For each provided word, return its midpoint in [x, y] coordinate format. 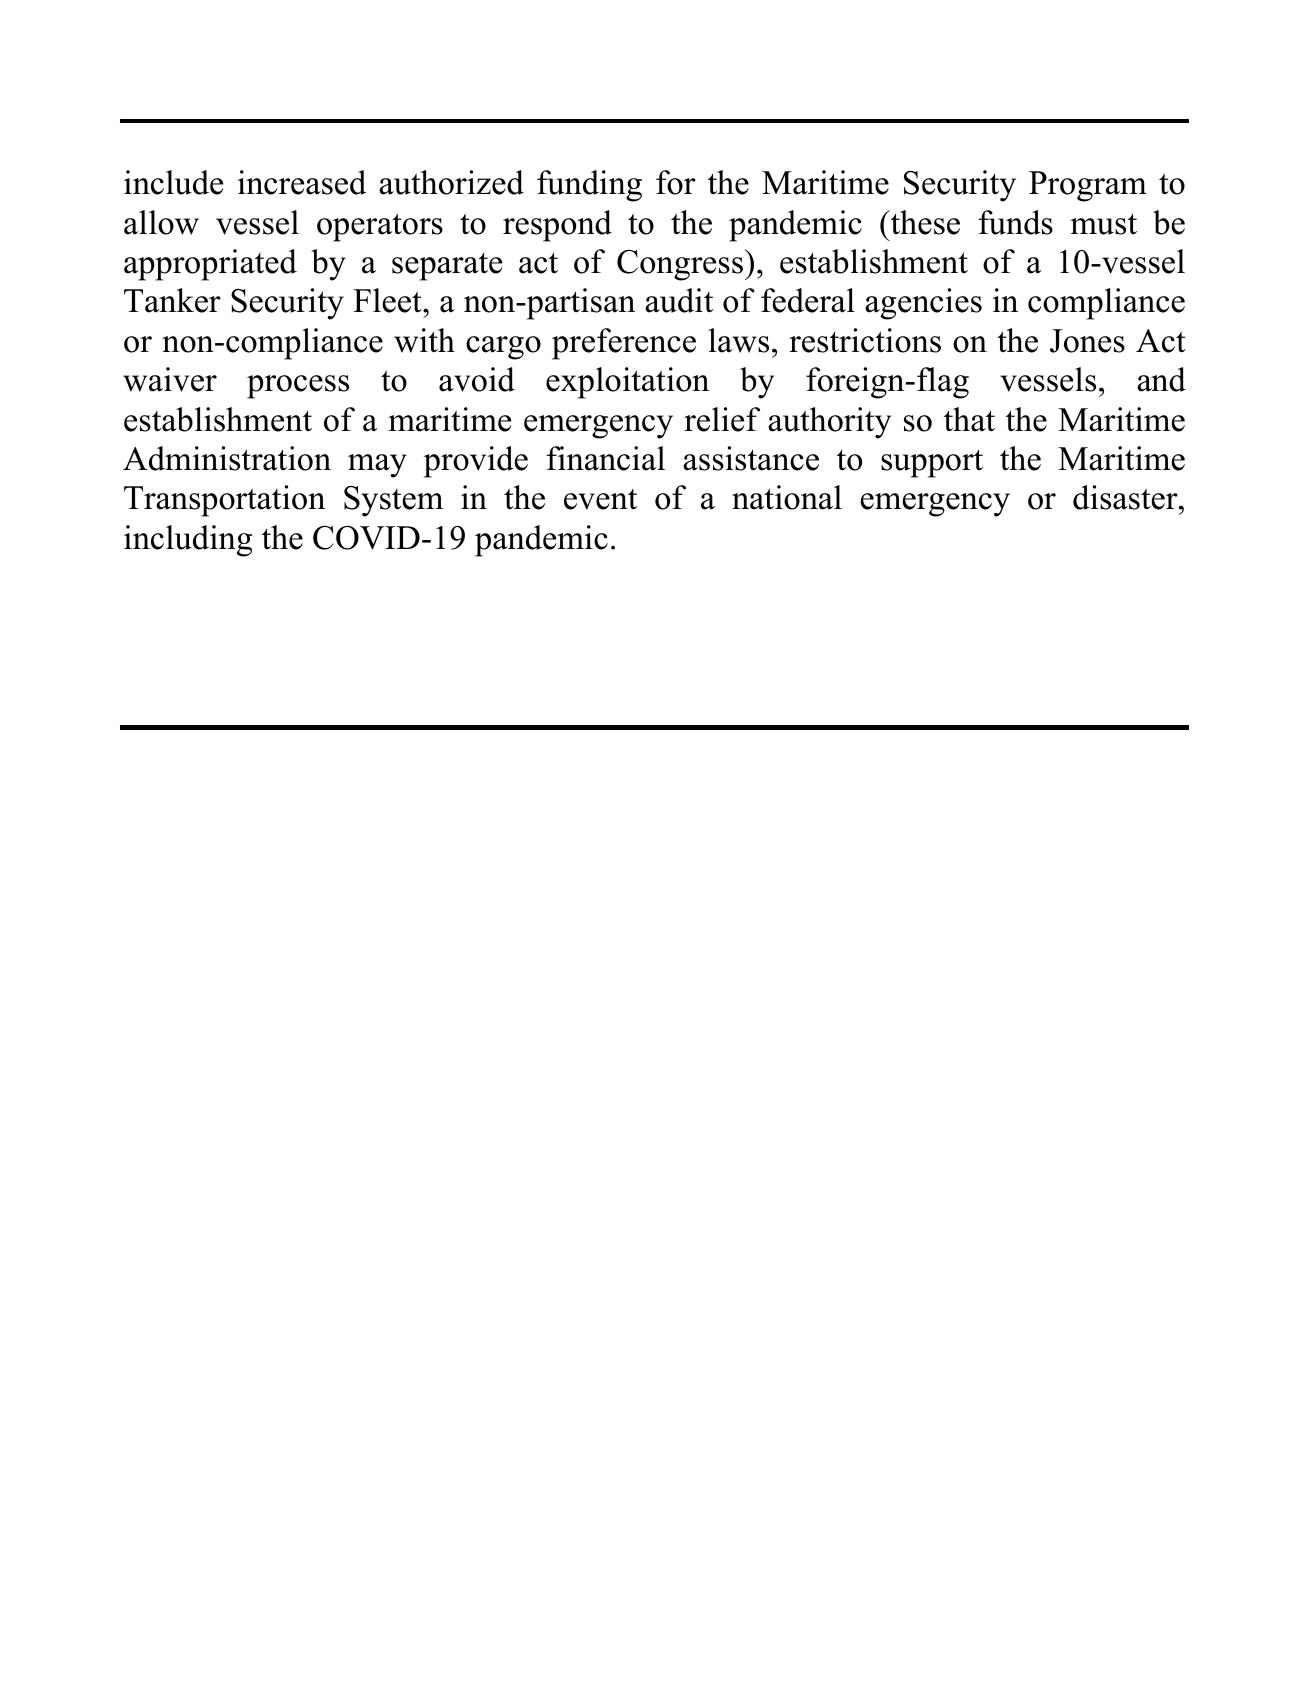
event [600, 499]
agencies [923, 304]
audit [679, 300]
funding [589, 186]
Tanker [172, 300]
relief [722, 419]
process [298, 387]
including [188, 541]
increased [302, 182]
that [969, 419]
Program [1088, 186]
